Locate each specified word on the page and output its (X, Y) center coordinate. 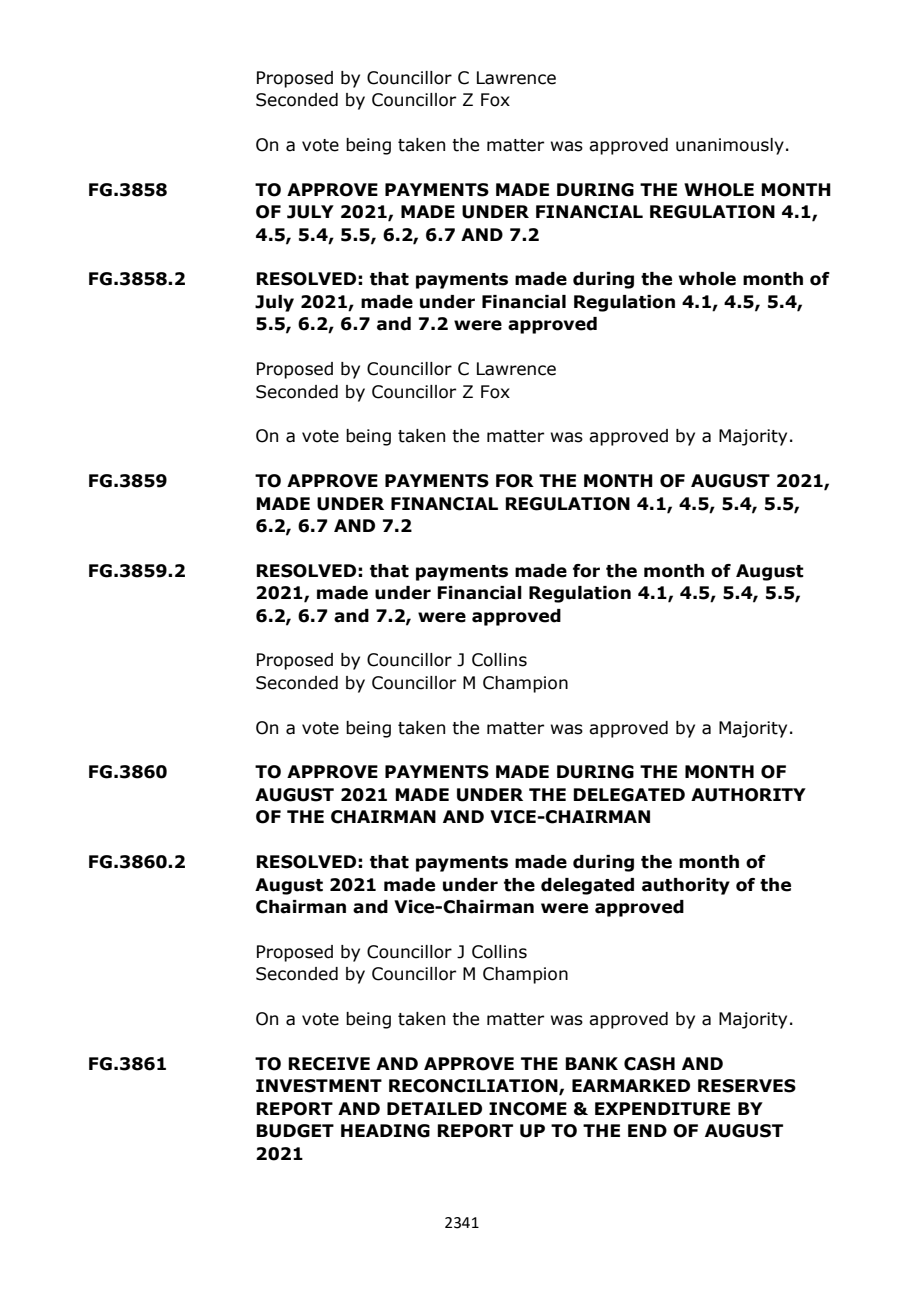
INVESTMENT (319, 1086)
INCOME (528, 1109)
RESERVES (747, 1086)
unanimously (730, 146)
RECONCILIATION (474, 1087)
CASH (649, 1064)
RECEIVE (329, 1064)
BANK (591, 1063)
